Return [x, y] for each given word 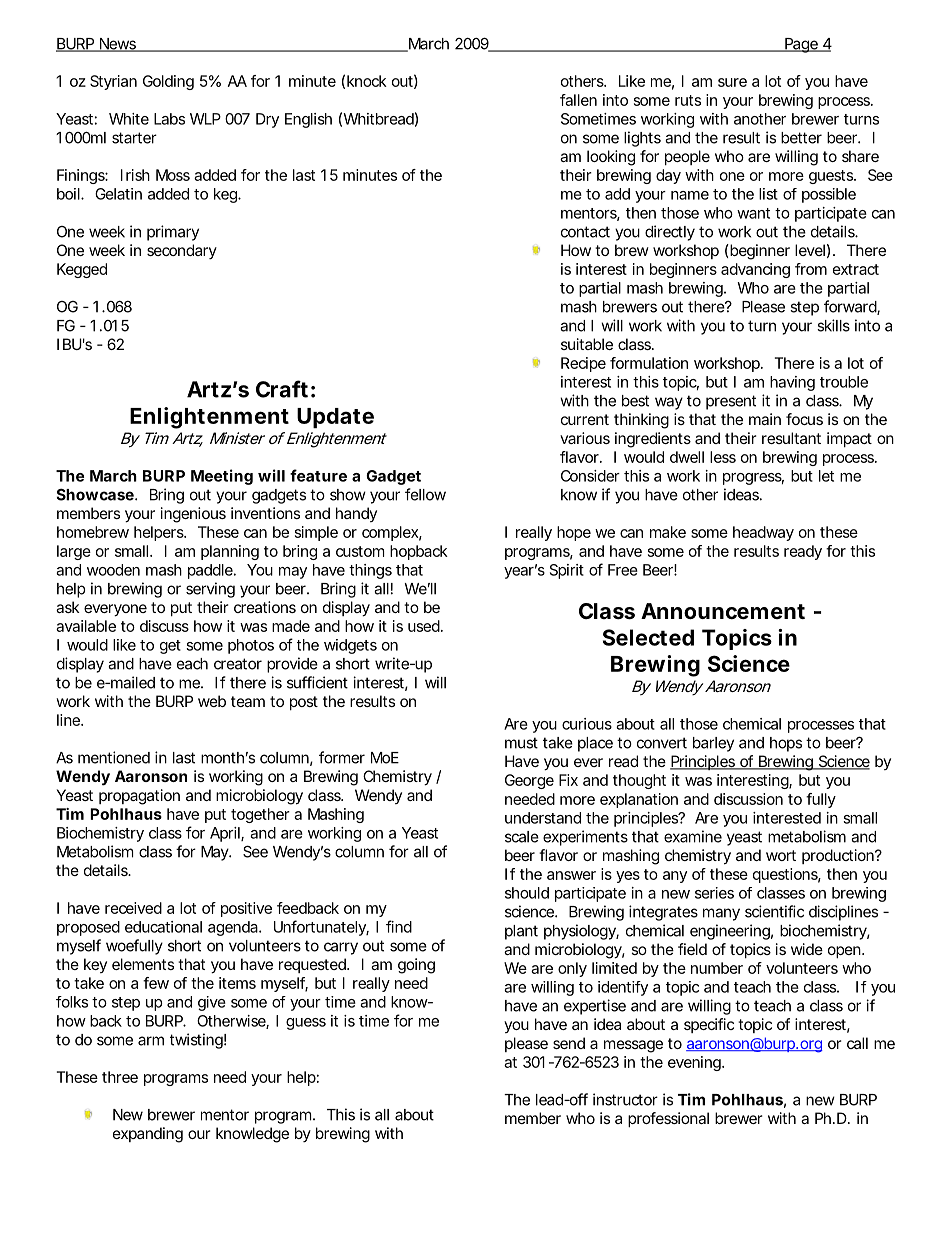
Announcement [723, 611]
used [424, 626]
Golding [168, 82]
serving [210, 590]
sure [732, 82]
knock [367, 81]
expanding [148, 1135]
